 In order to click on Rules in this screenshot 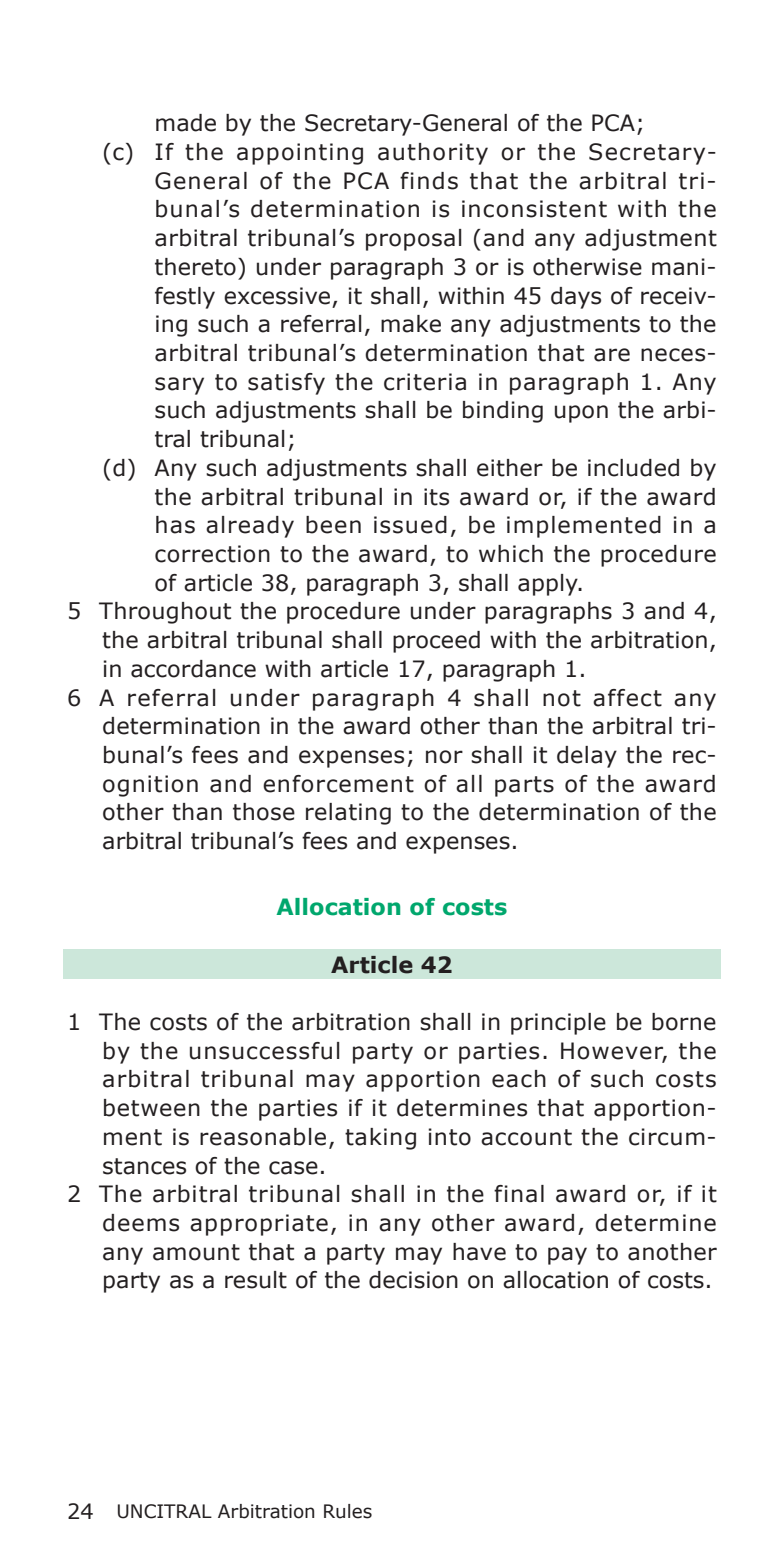, I will do `click(348, 1511)`.
